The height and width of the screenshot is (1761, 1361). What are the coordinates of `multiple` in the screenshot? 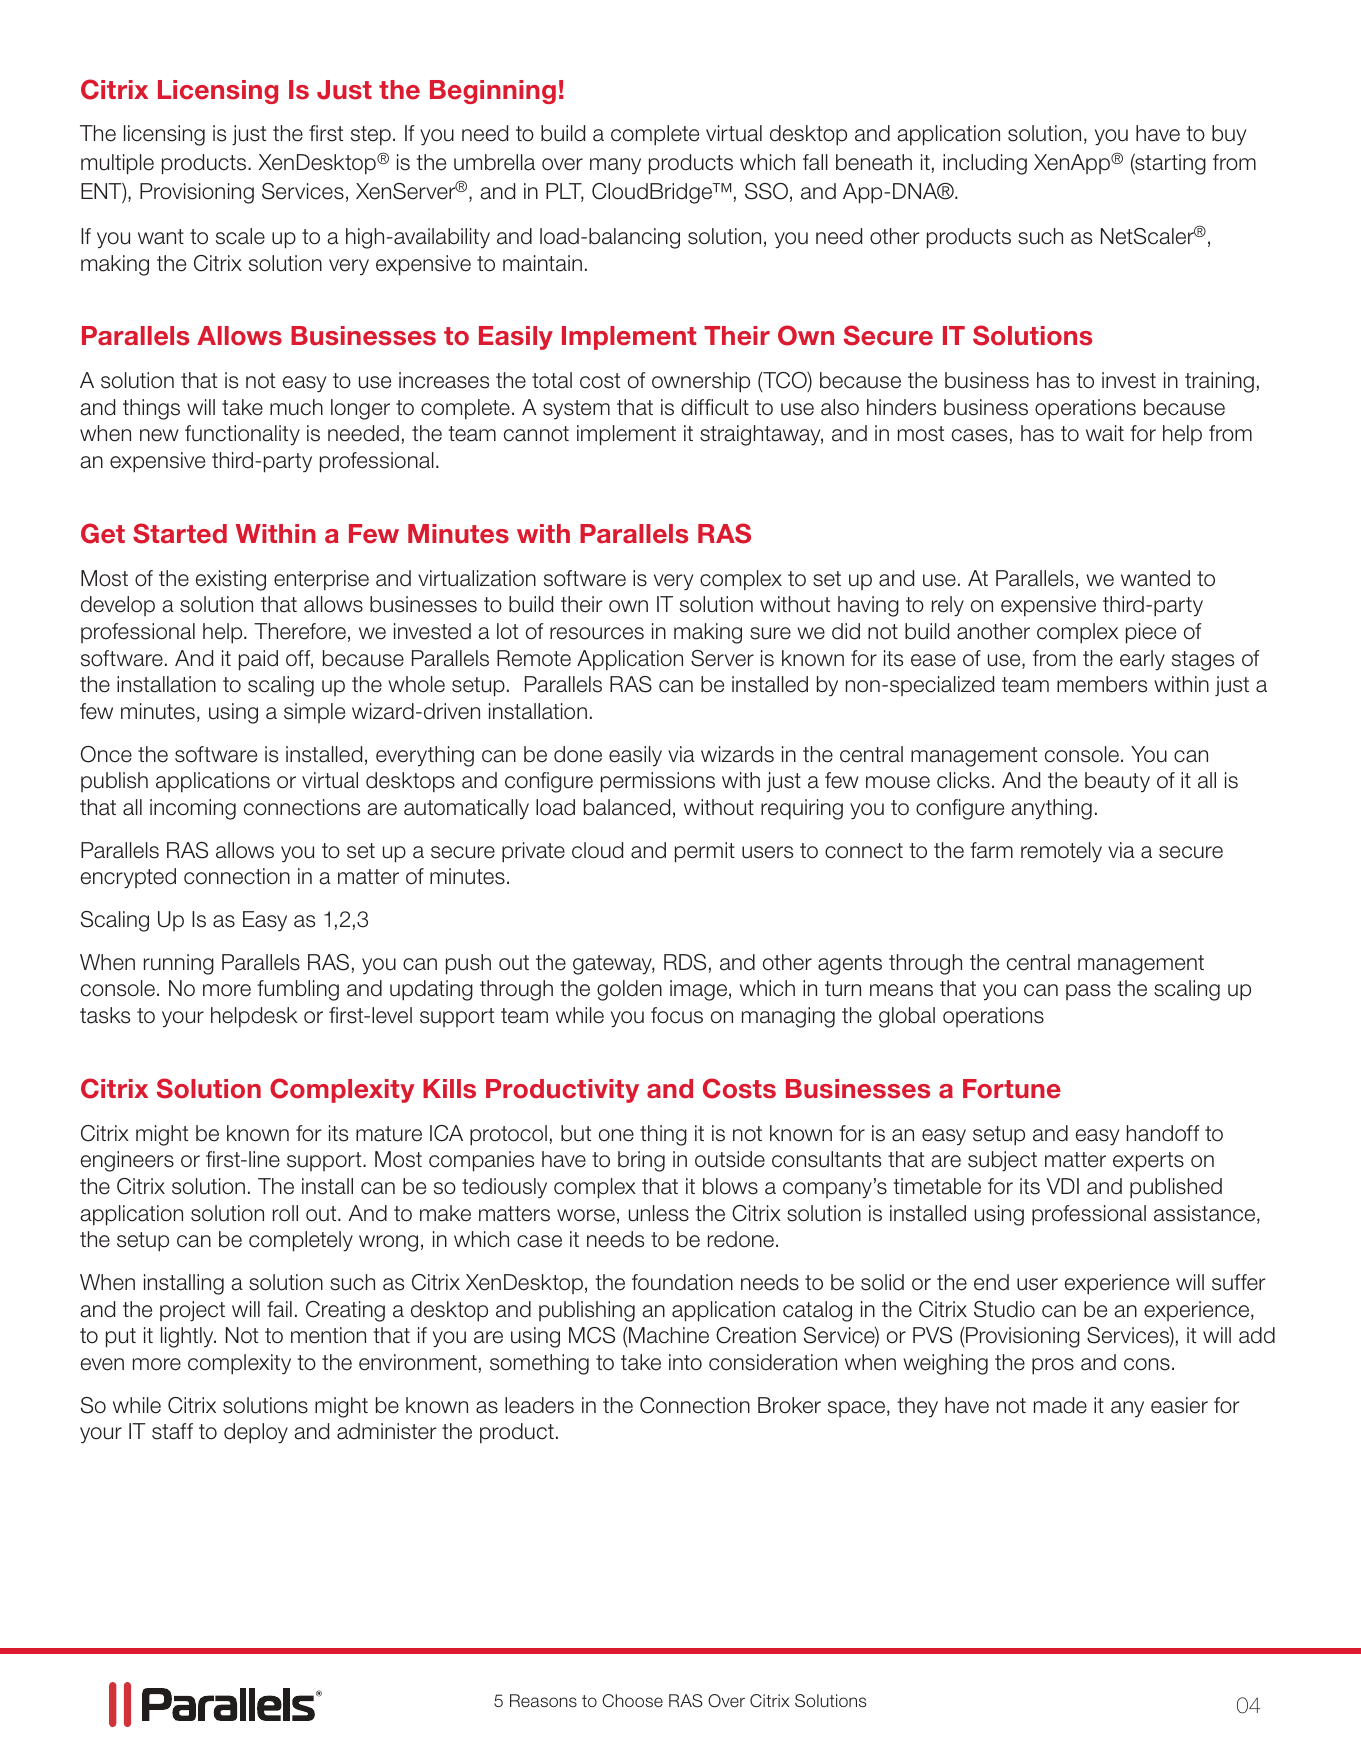 It's located at (117, 164).
